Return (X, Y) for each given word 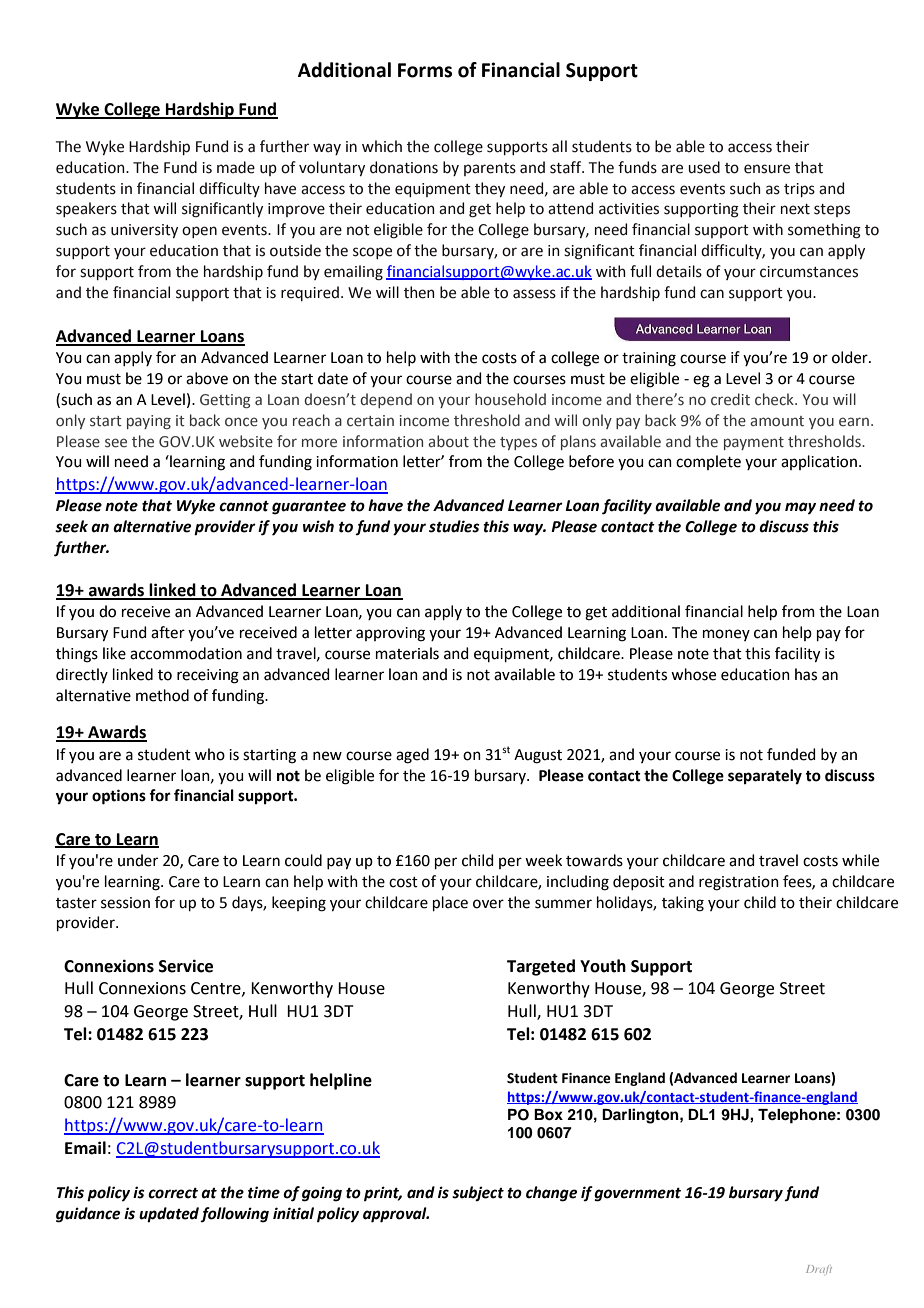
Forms (425, 70)
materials (407, 653)
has (806, 674)
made (236, 167)
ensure (767, 169)
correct (173, 1193)
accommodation (186, 653)
